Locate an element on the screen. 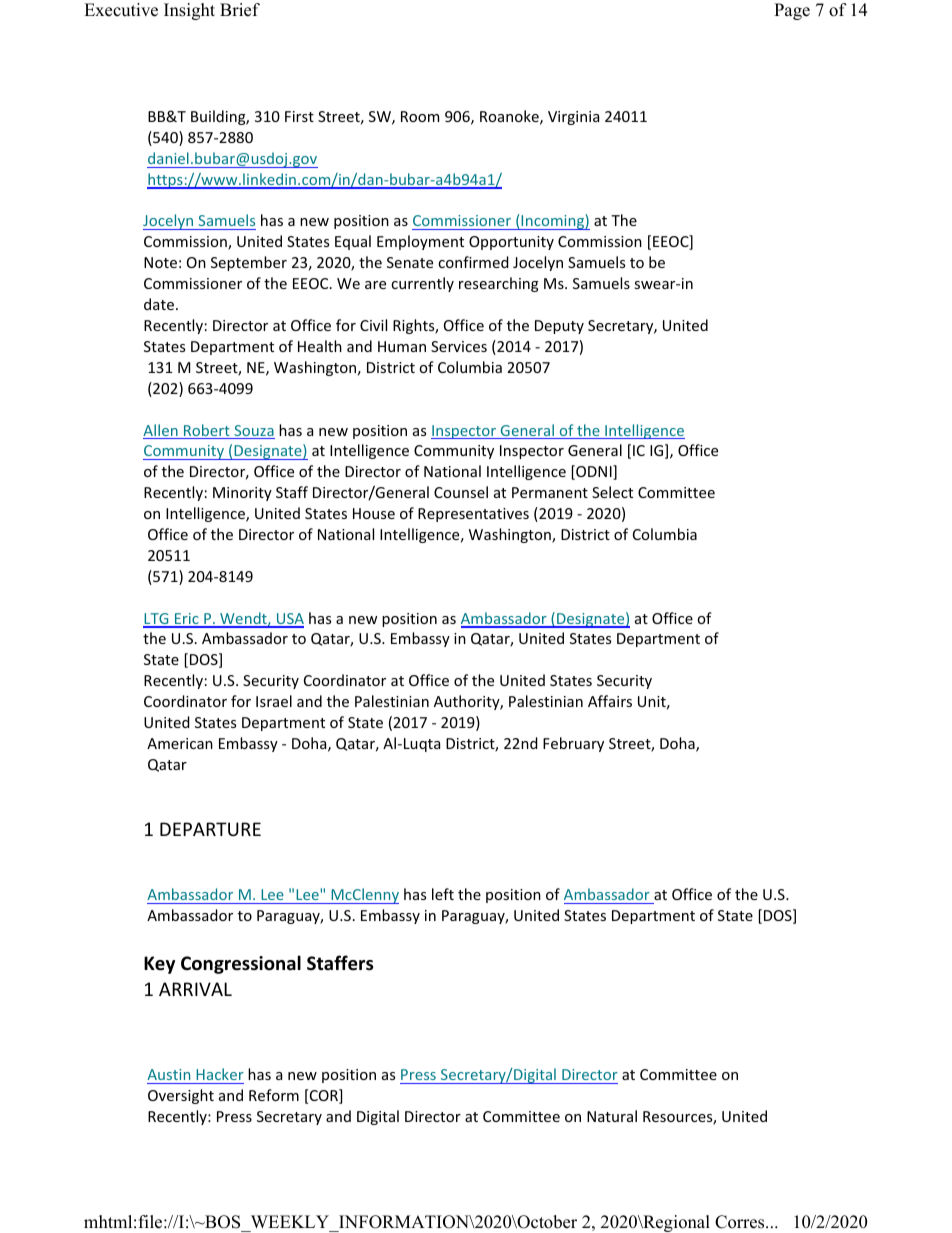 The image size is (952, 1233). DEPARTURE is located at coordinates (210, 829).
